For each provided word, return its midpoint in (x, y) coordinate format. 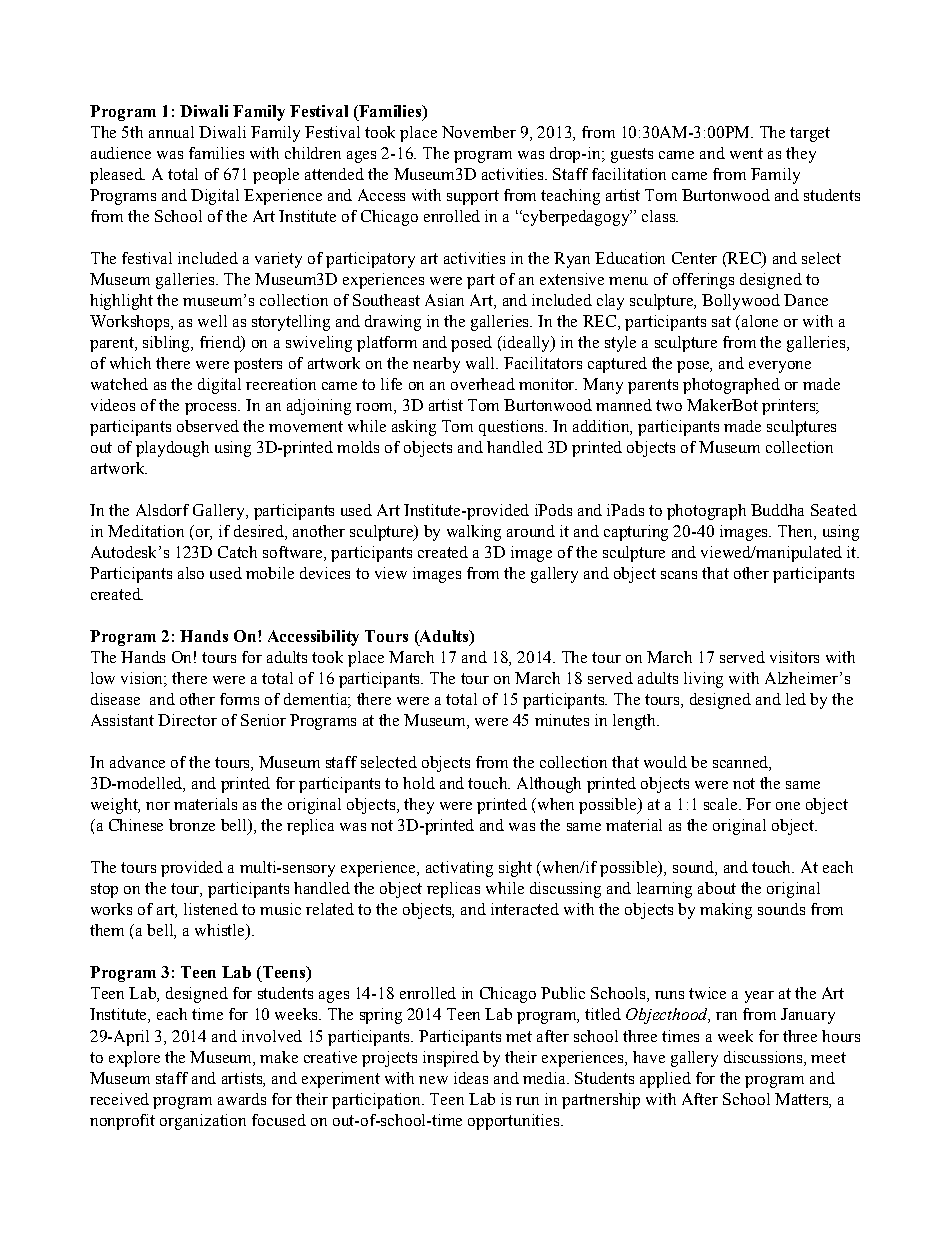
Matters (802, 1099)
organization (203, 1122)
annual (171, 132)
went (746, 153)
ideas (471, 1078)
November (479, 132)
